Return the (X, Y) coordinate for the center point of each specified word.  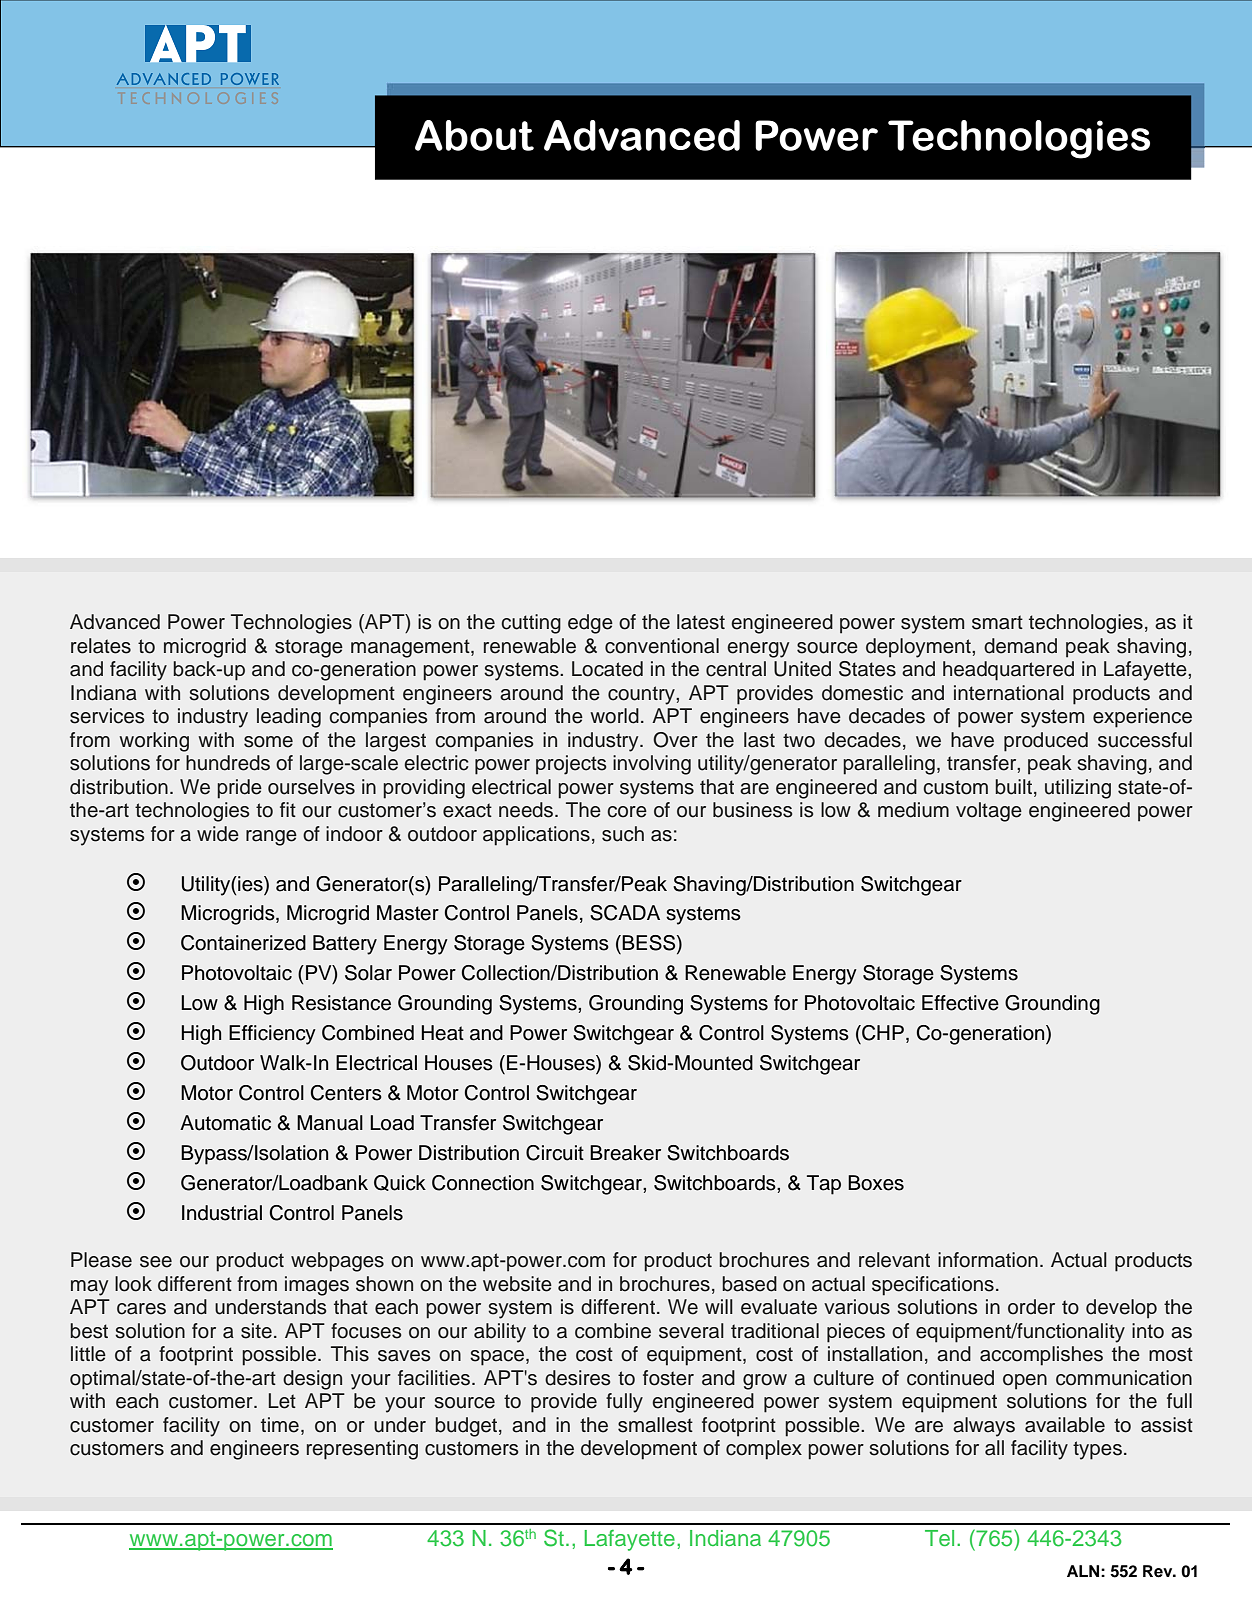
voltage (989, 812)
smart (997, 622)
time (280, 1425)
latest (701, 622)
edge (590, 624)
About (474, 135)
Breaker (625, 1153)
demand (1020, 646)
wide (218, 834)
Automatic (225, 1123)
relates (101, 646)
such (623, 834)
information (988, 1260)
